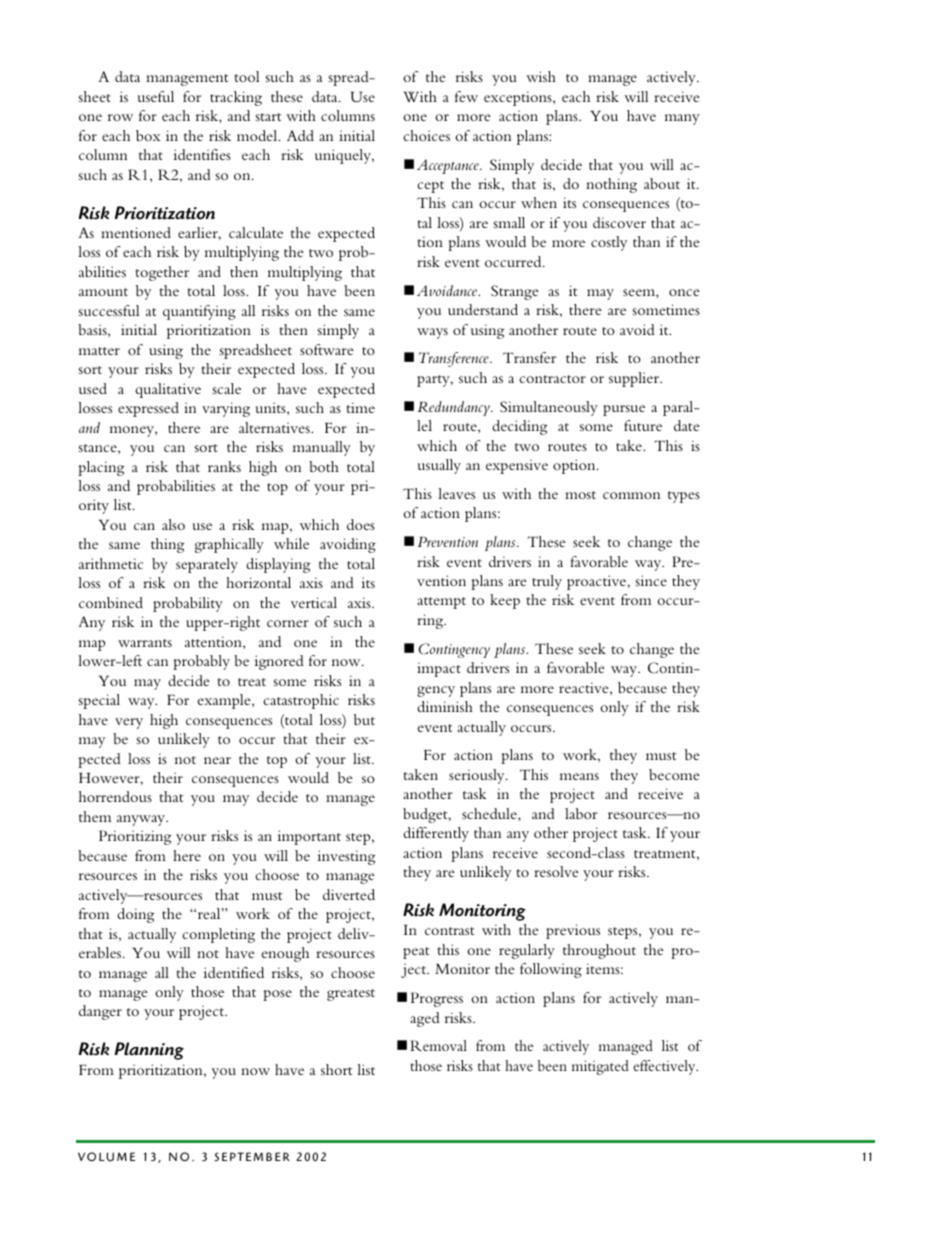 This page has width=952, height=1233. What do you see at coordinates (600, 1067) in the page?
I see `mitigated` at bounding box center [600, 1067].
